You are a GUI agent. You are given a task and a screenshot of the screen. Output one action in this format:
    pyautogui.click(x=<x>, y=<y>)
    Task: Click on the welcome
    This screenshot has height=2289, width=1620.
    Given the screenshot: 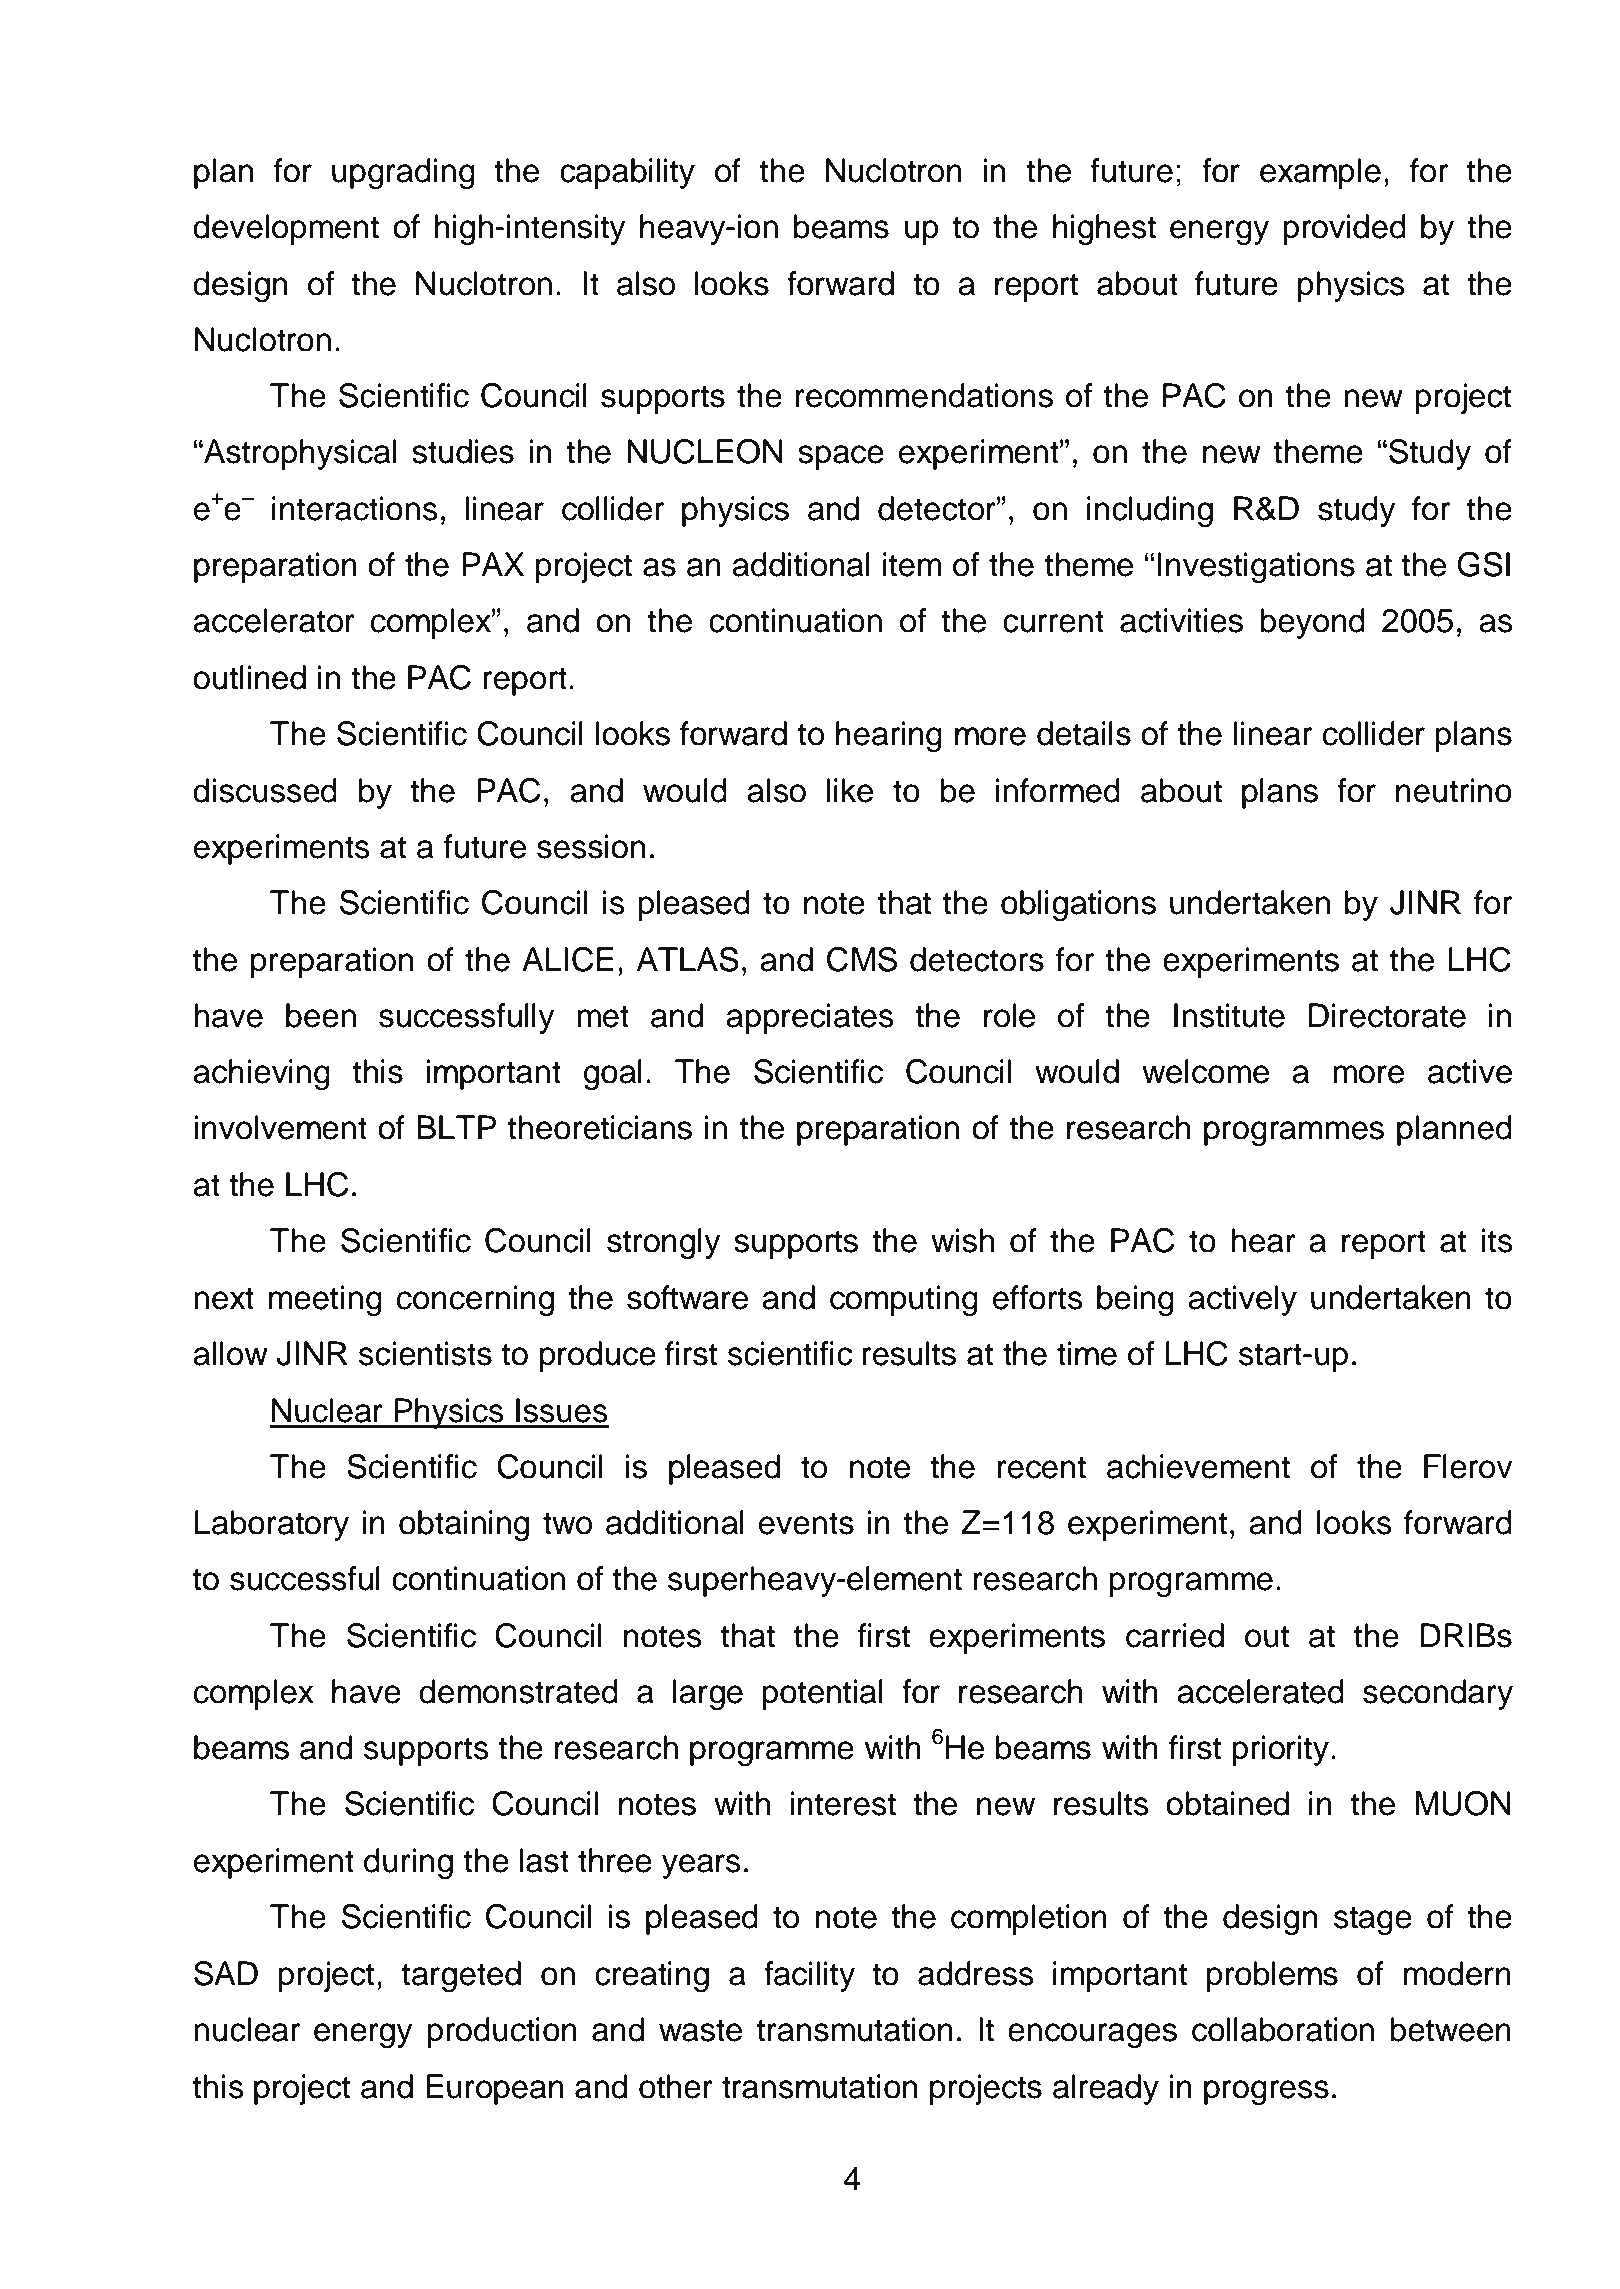 What is the action you would take?
    pyautogui.click(x=1205, y=1071)
